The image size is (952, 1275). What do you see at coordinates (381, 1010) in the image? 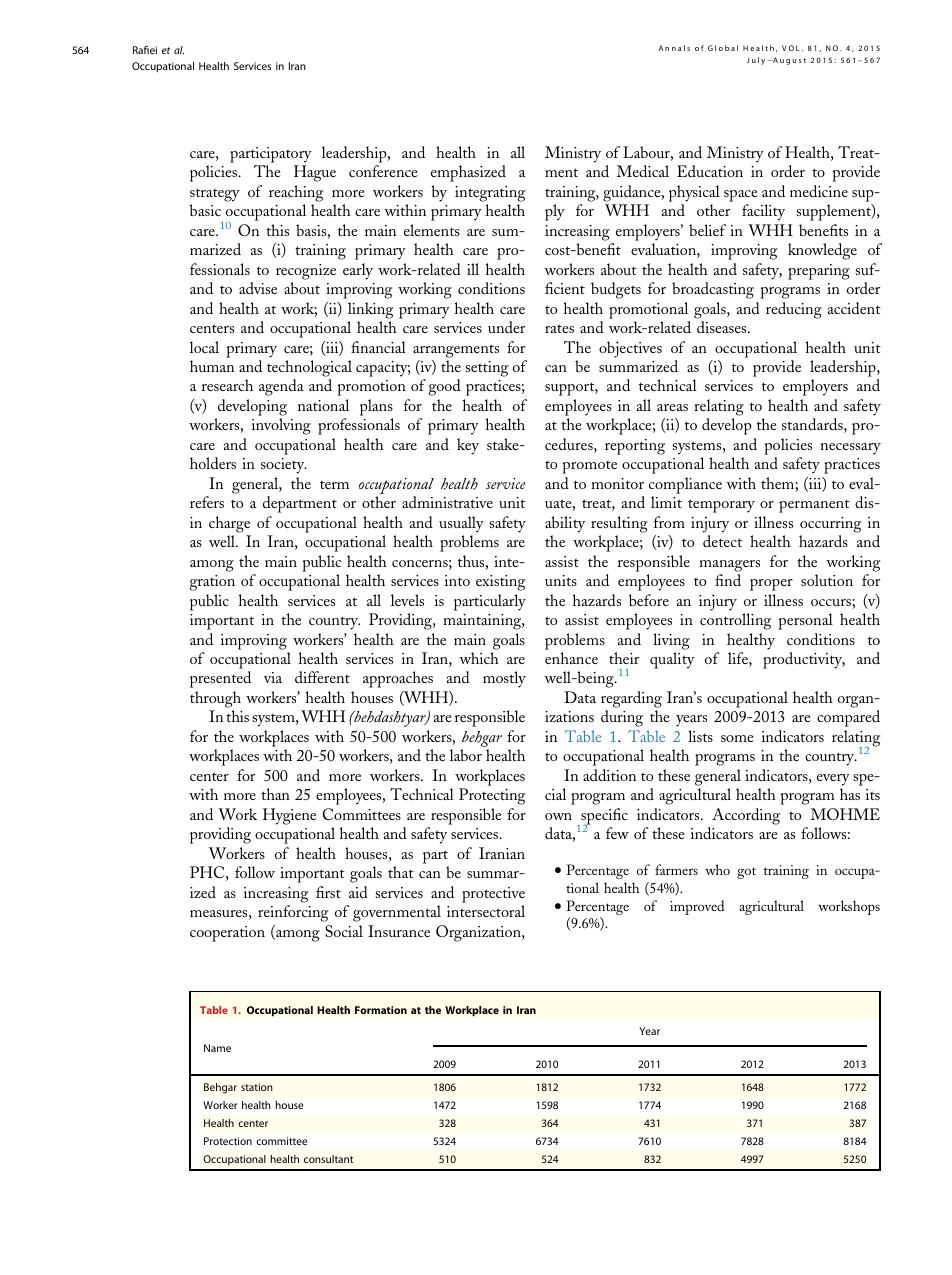
I see `Formation` at bounding box center [381, 1010].
